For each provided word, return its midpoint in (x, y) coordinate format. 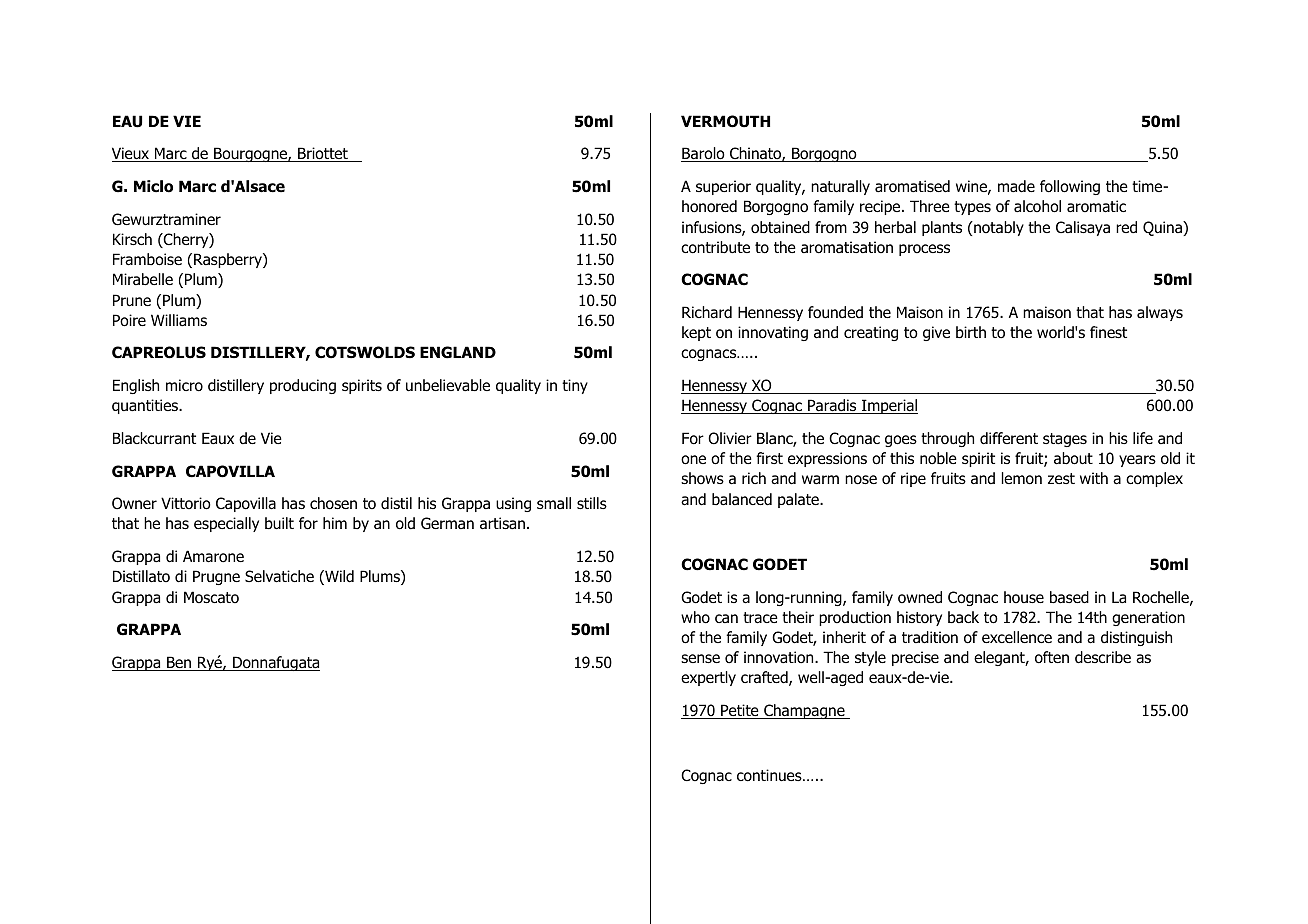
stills (592, 503)
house (1024, 597)
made (1016, 186)
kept (696, 333)
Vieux (132, 154)
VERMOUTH (725, 121)
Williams (179, 320)
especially (226, 524)
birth (971, 332)
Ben (179, 663)
